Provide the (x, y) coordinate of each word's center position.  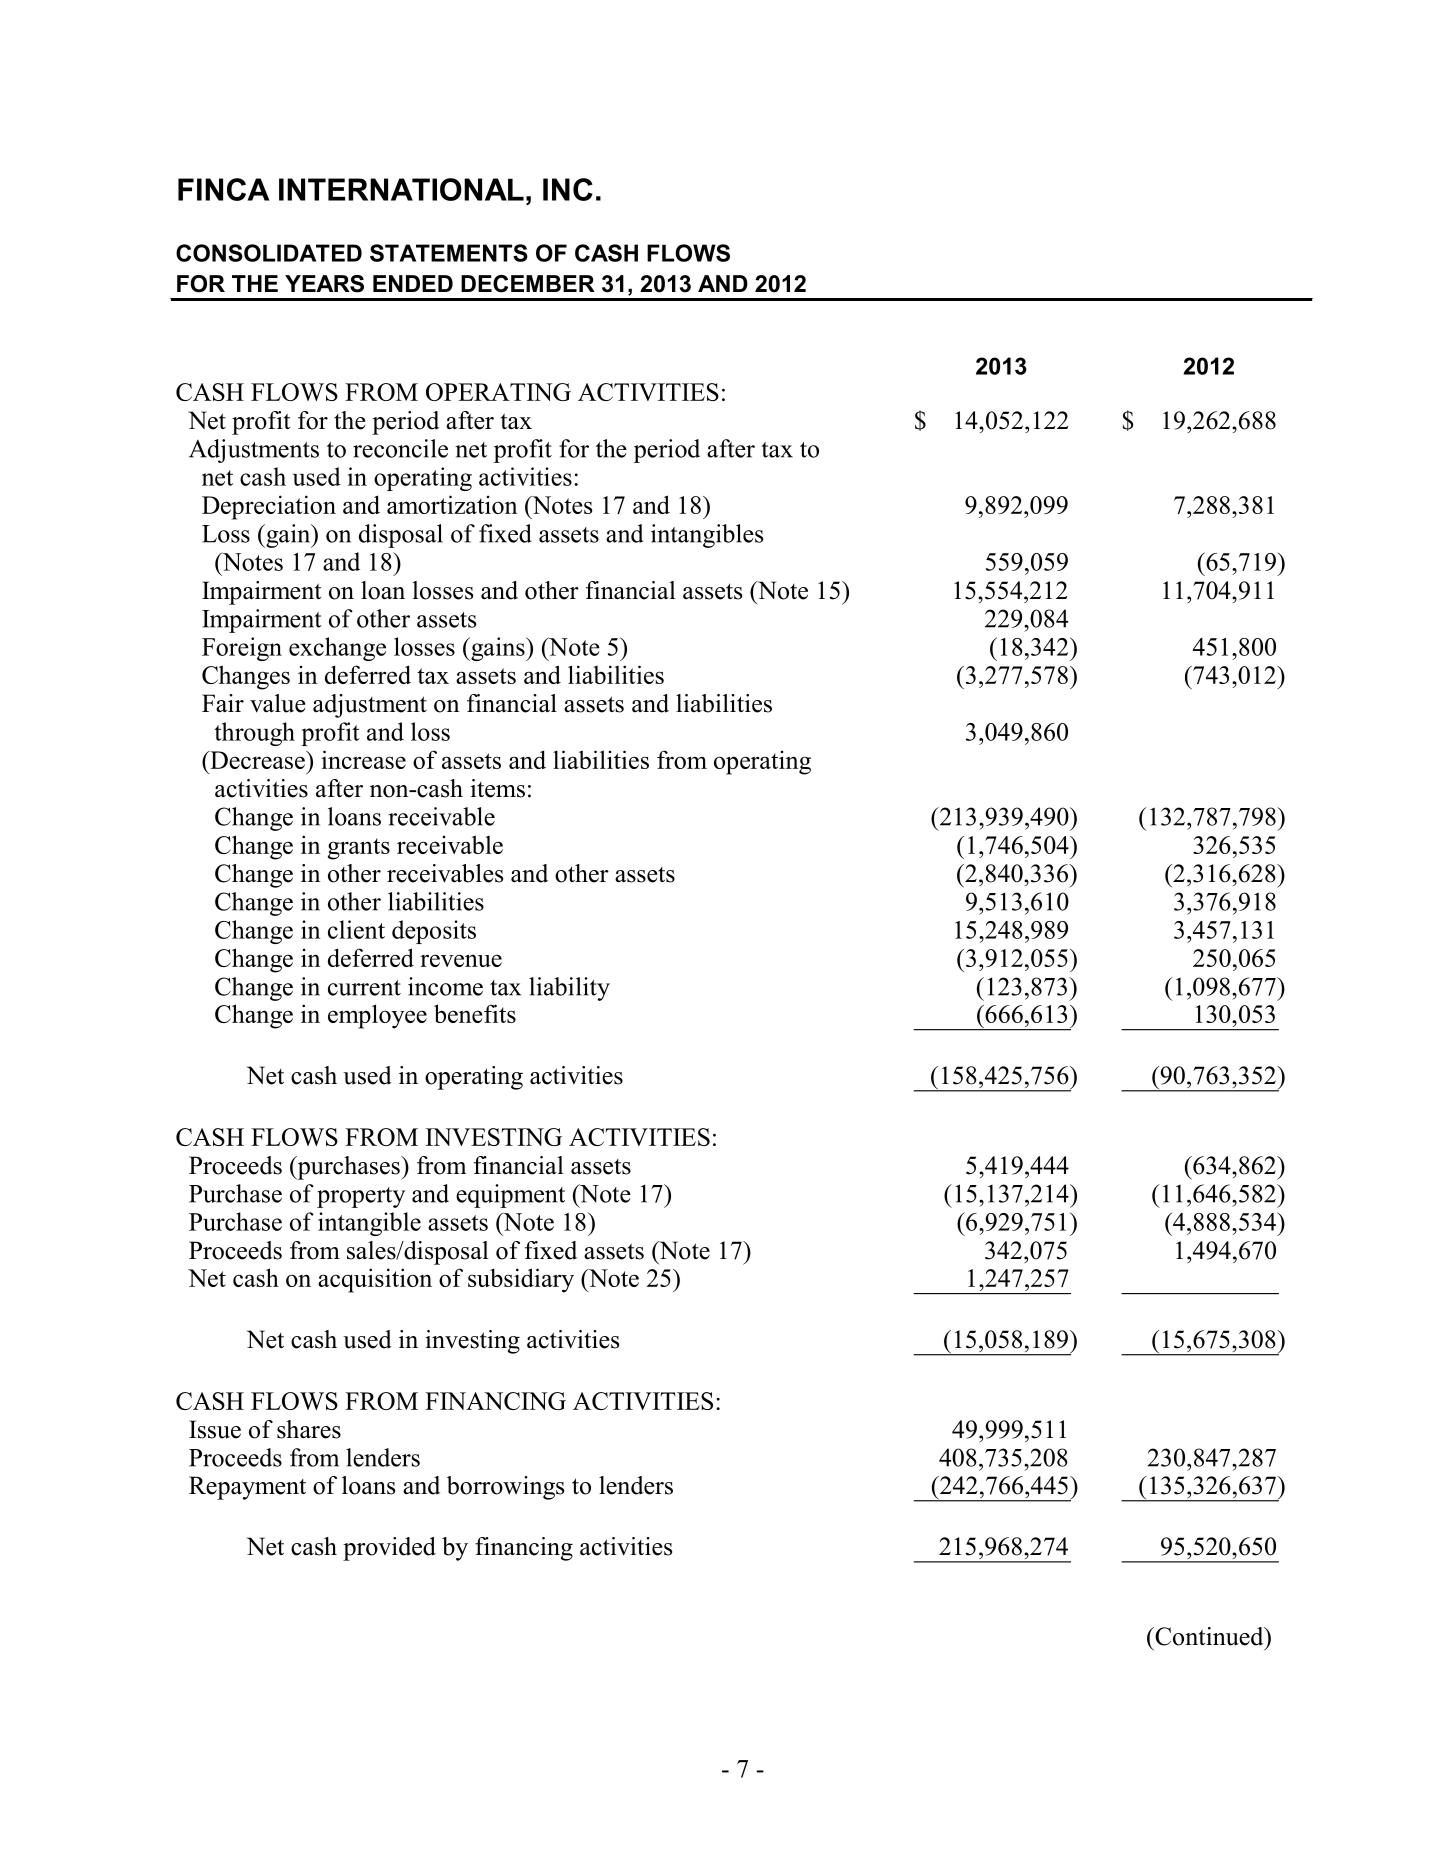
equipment (510, 1196)
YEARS (324, 284)
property (361, 1197)
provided (389, 1549)
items (497, 788)
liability (569, 989)
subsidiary (521, 1280)
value (278, 703)
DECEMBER (528, 284)
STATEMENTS (449, 253)
